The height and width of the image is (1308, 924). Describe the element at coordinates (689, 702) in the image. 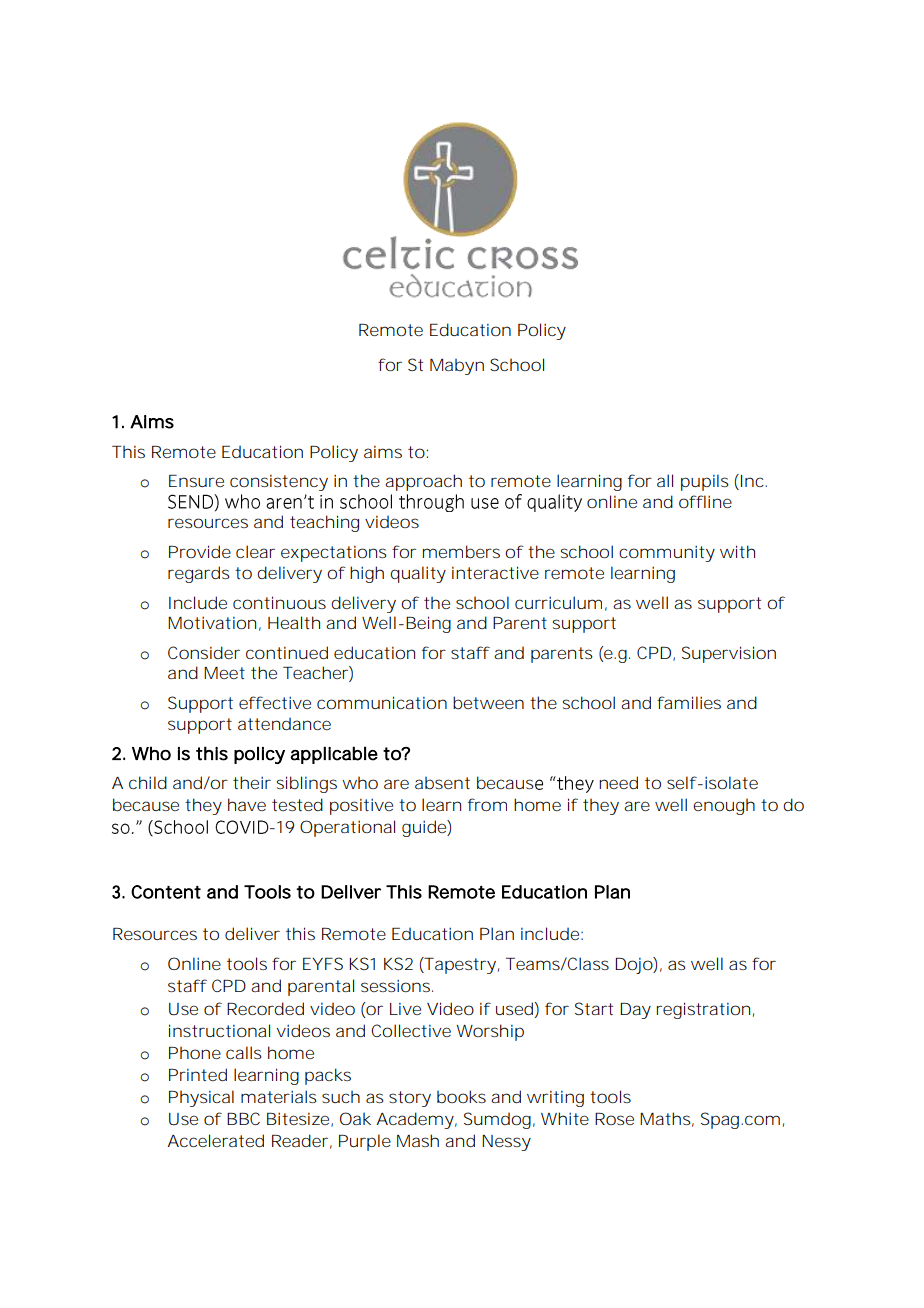

I see `families` at that location.
